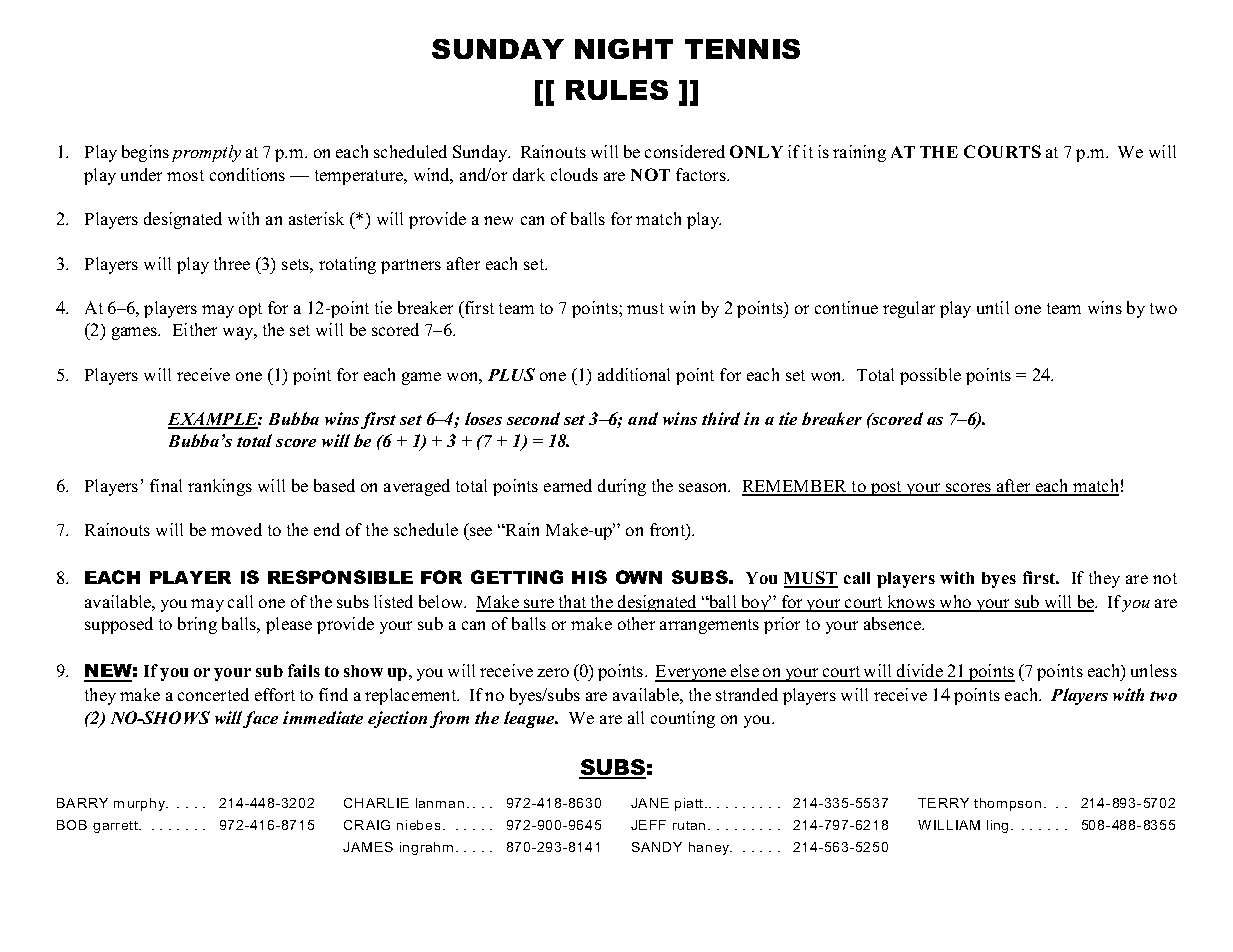 Image resolution: width=1233 pixels, height=952 pixels. I want to click on final, so click(166, 485).
